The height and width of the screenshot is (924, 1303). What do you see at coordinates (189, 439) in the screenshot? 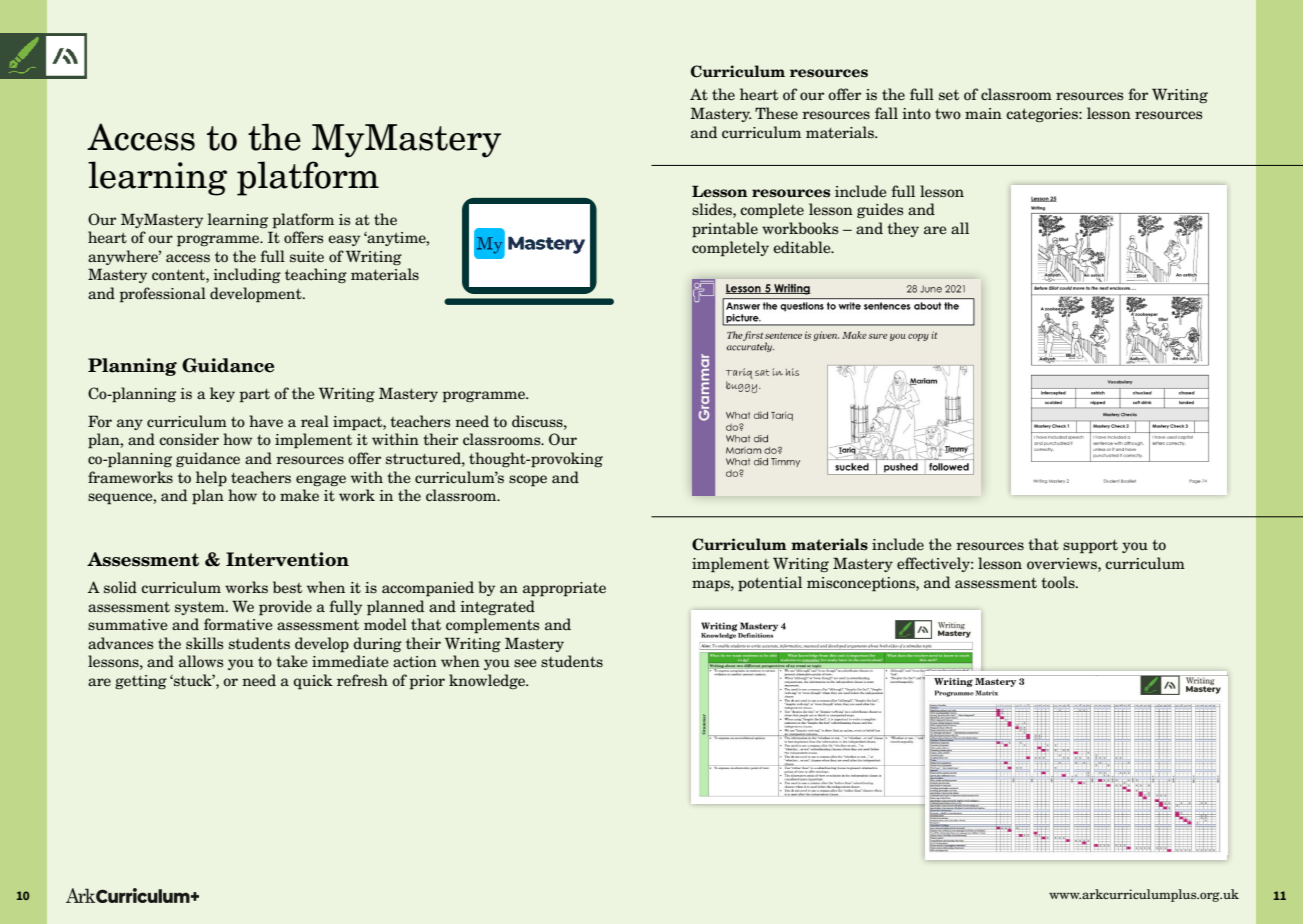
I see `consider` at bounding box center [189, 439].
